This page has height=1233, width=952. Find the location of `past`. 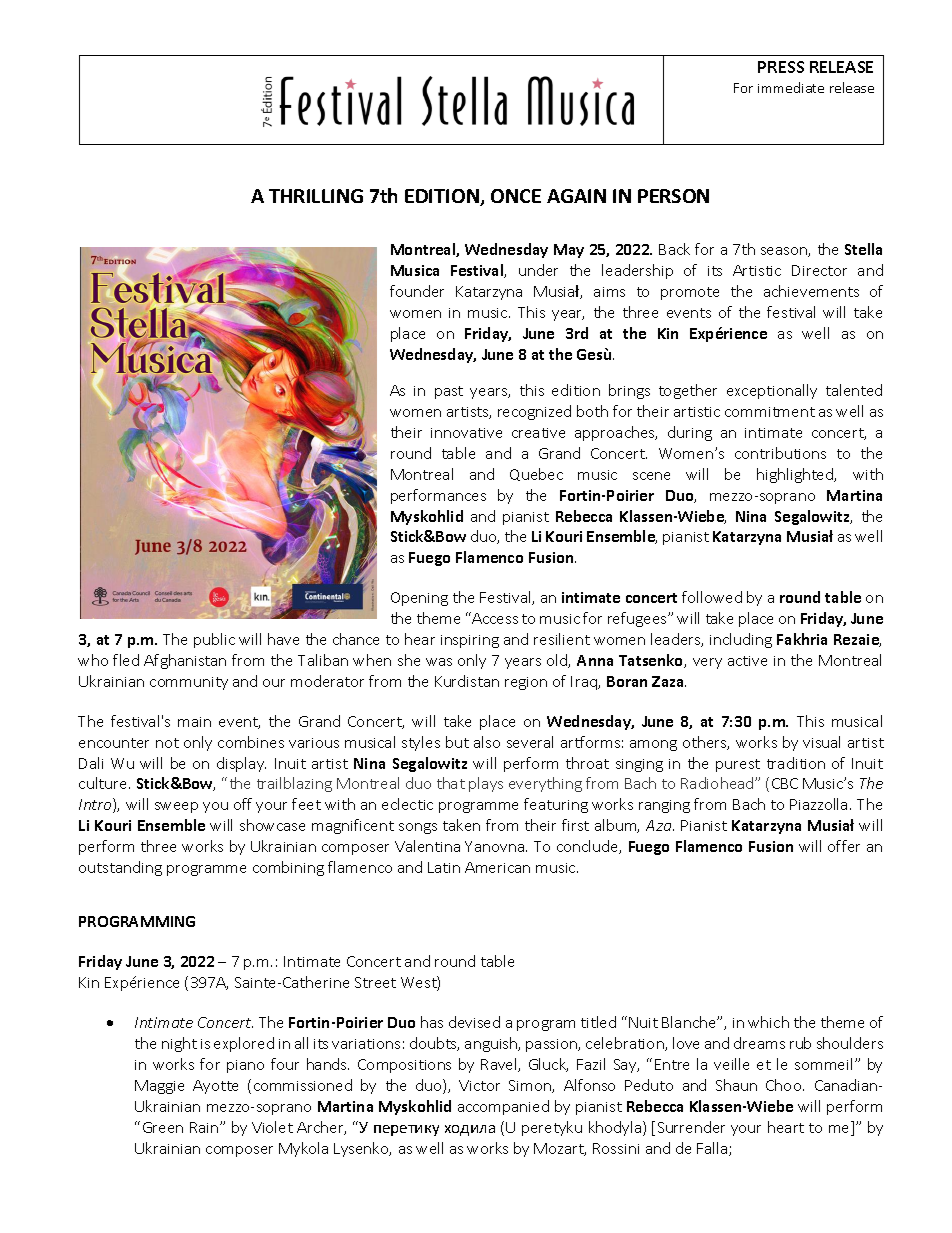

past is located at coordinates (449, 392).
